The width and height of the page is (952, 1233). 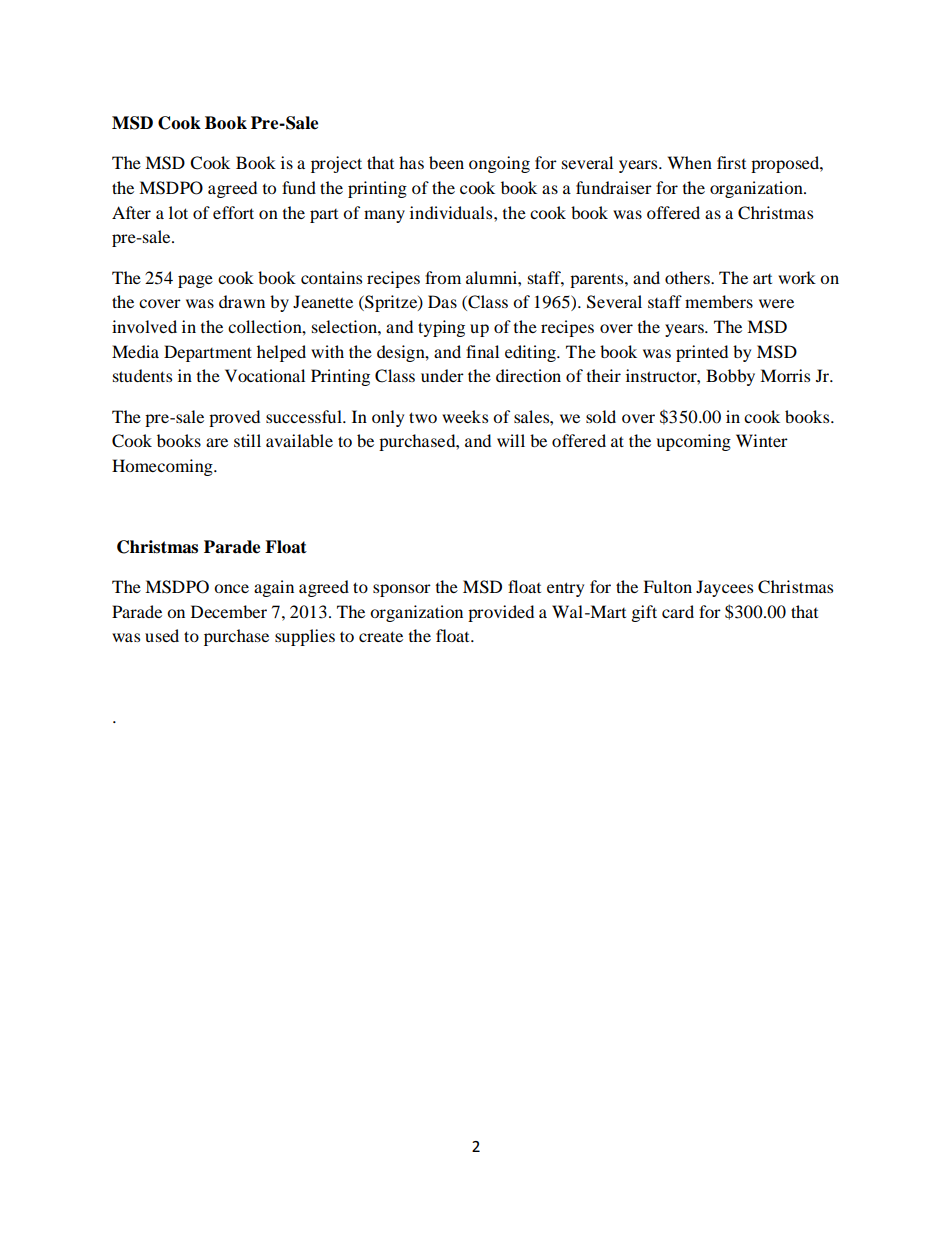 I want to click on provided, so click(x=501, y=613).
